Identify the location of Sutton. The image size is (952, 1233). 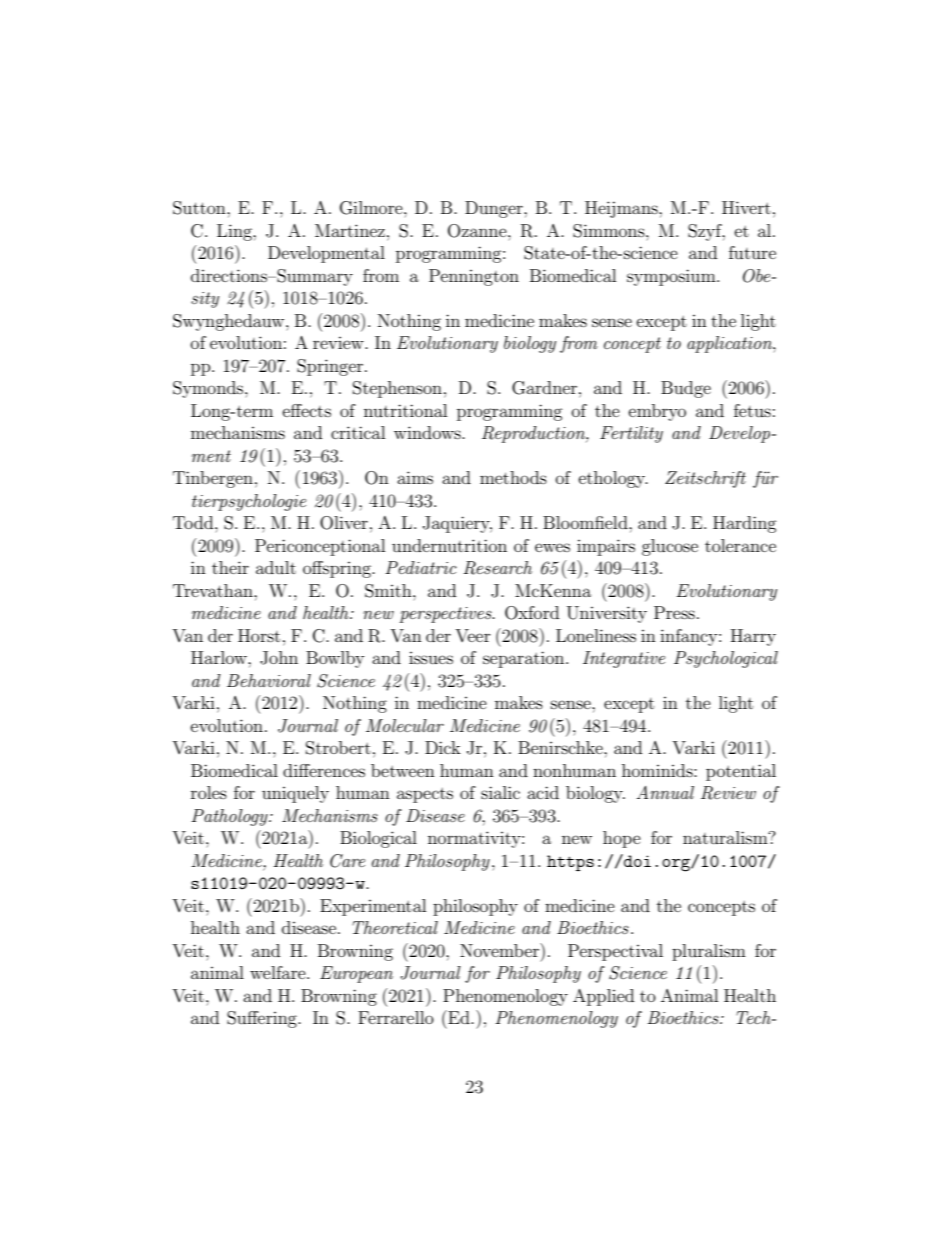
(200, 208).
